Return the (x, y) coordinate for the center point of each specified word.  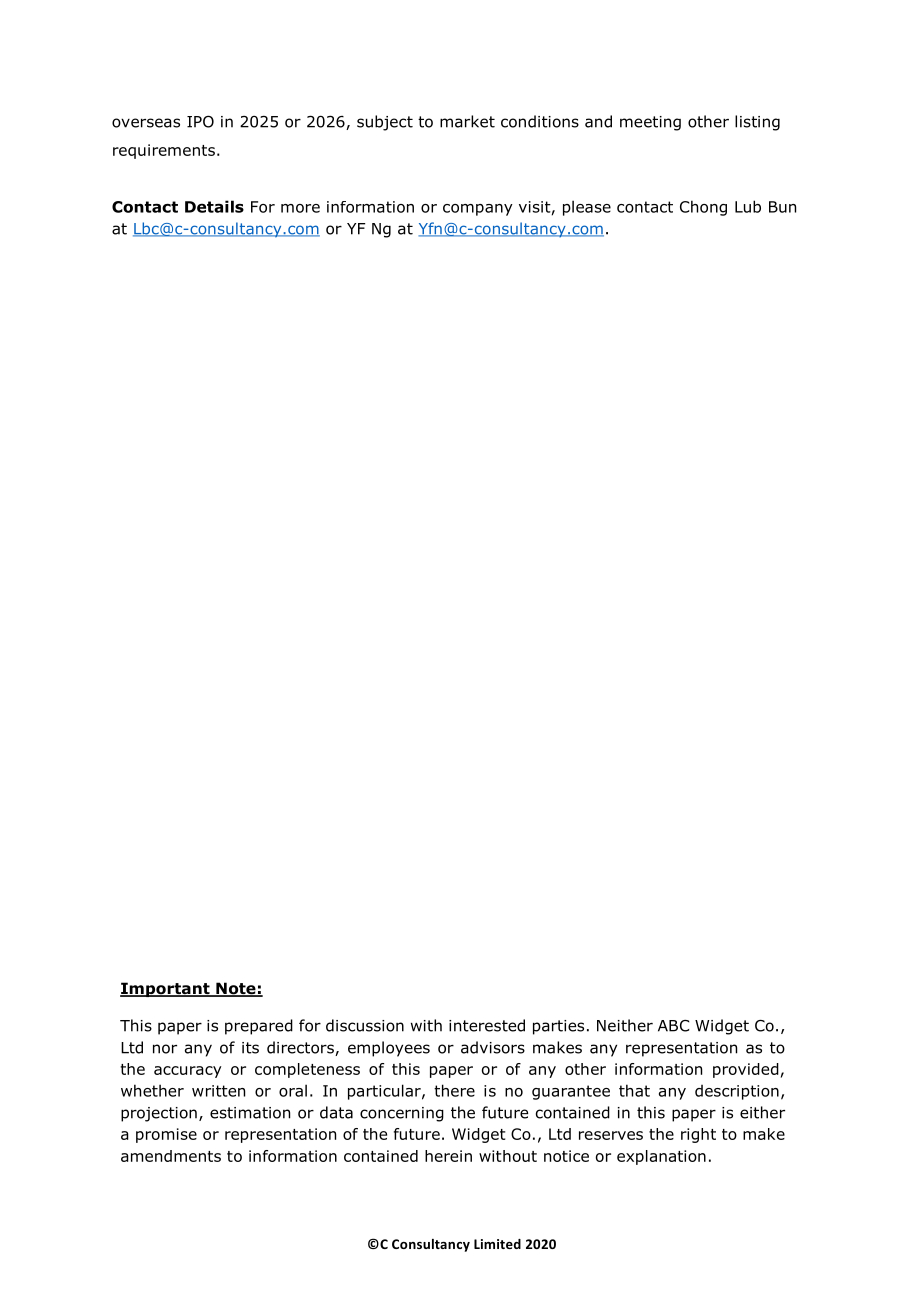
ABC (673, 1026)
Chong (703, 208)
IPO (200, 121)
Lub (748, 206)
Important (166, 989)
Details (214, 206)
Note (236, 989)
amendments (171, 1156)
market (467, 121)
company (478, 210)
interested (487, 1025)
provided (746, 1070)
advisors (493, 1047)
